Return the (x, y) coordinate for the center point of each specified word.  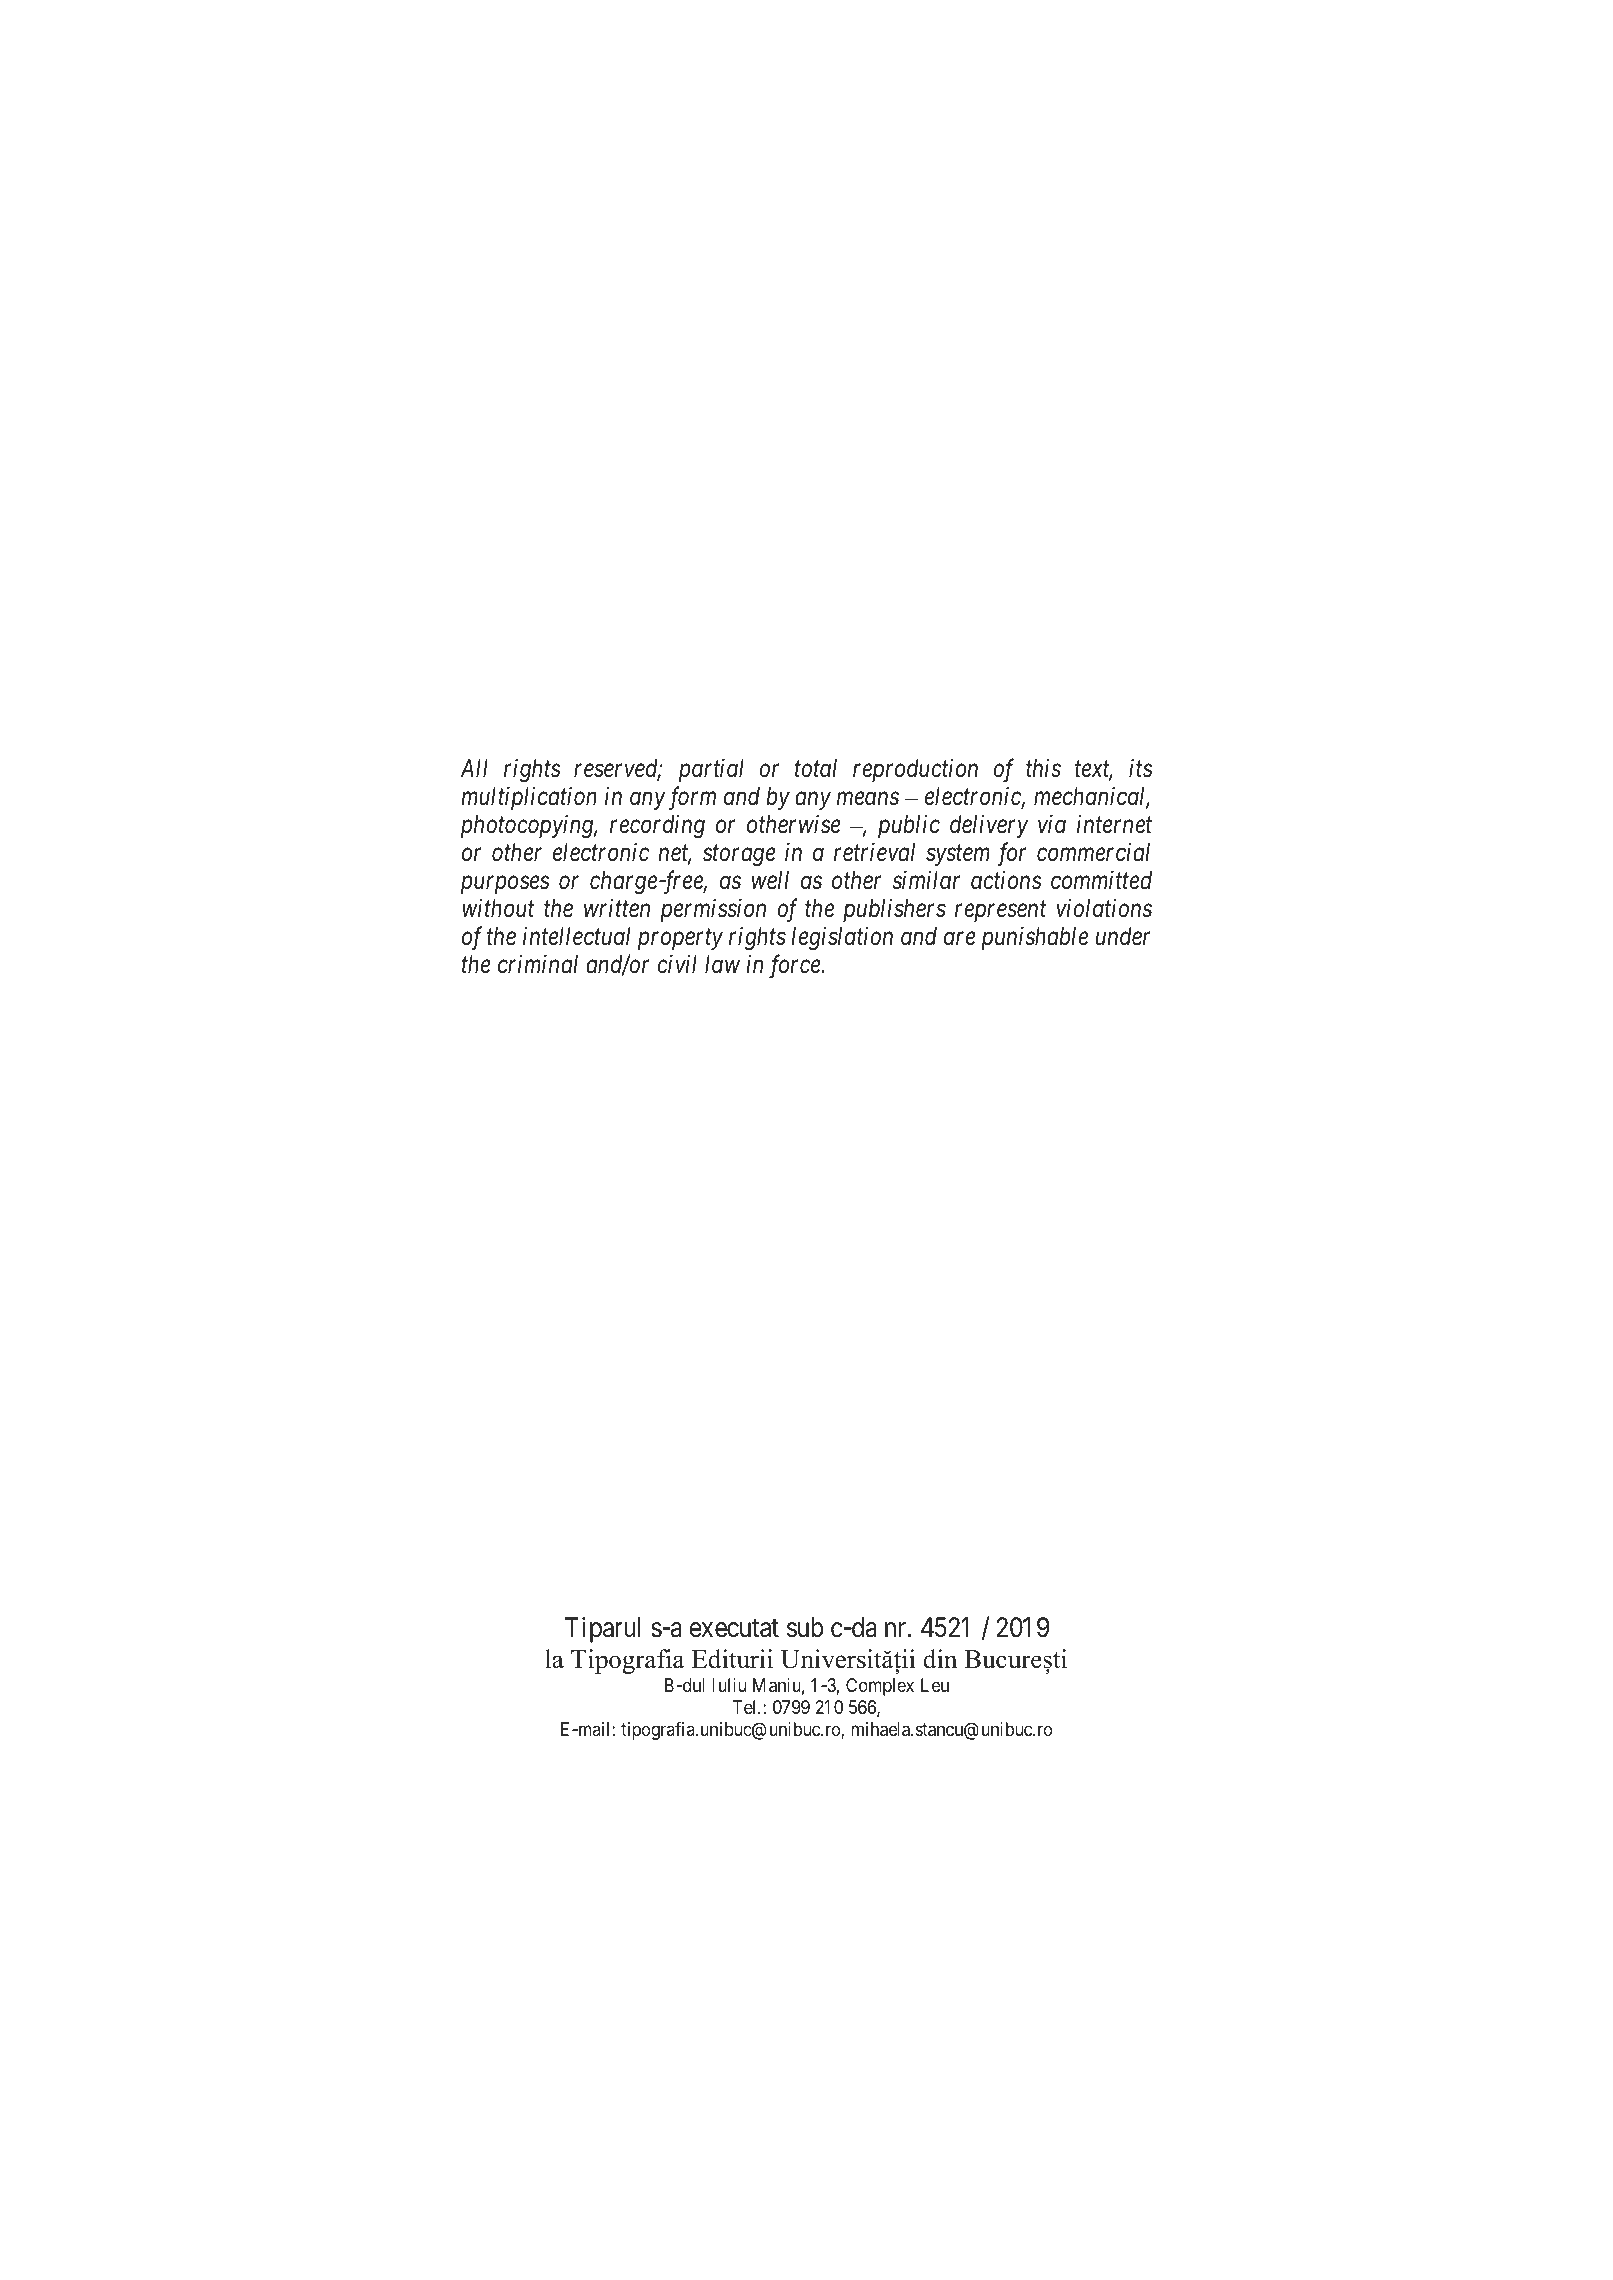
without (498, 908)
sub (805, 1627)
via (1052, 824)
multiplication (529, 798)
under (1123, 936)
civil (677, 963)
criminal (538, 964)
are (960, 939)
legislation (842, 939)
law (722, 964)
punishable (1034, 938)
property (680, 940)
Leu (935, 1685)
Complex (880, 1687)
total (816, 768)
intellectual (577, 936)
